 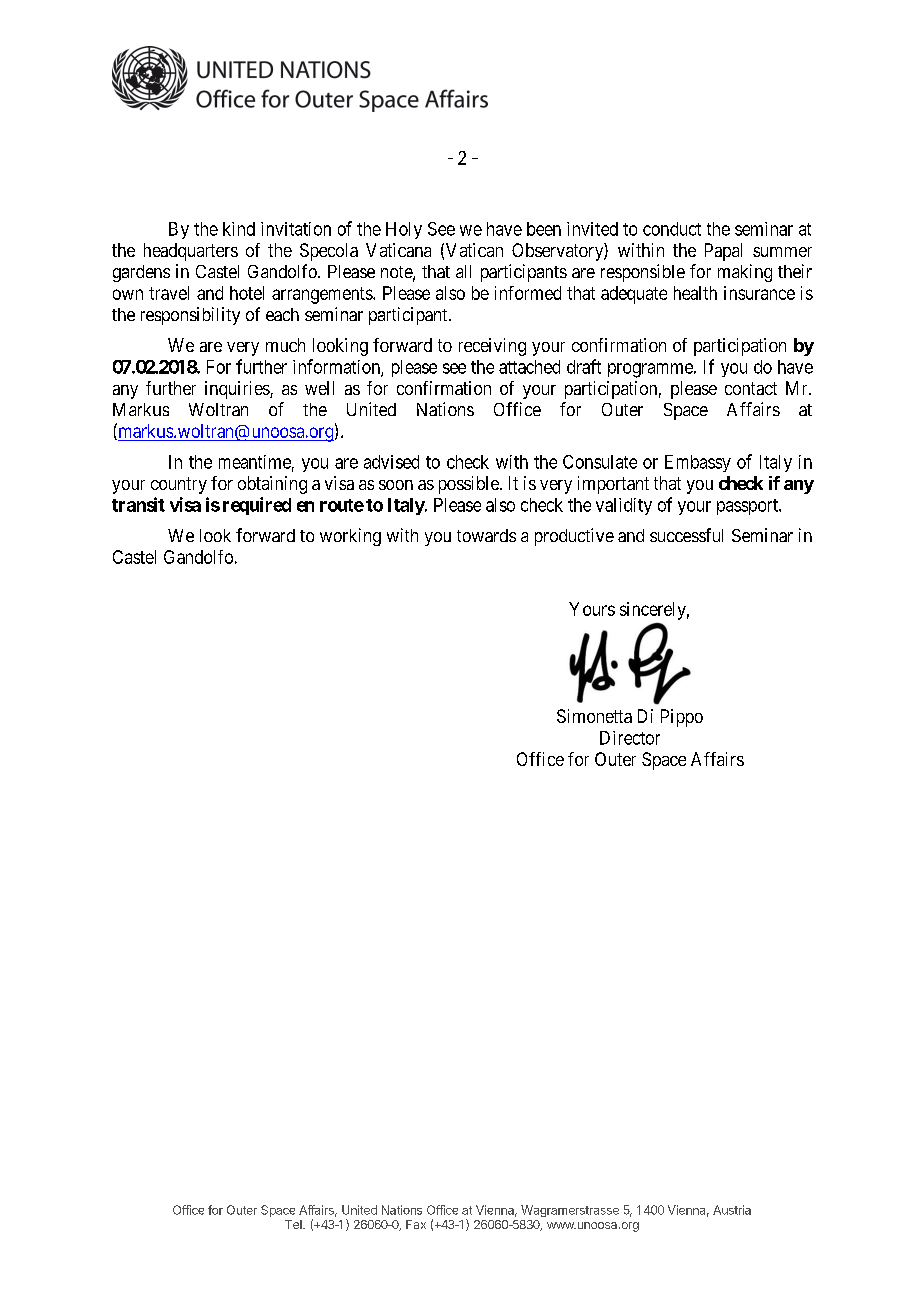 I want to click on Fax, so click(x=416, y=1224).
